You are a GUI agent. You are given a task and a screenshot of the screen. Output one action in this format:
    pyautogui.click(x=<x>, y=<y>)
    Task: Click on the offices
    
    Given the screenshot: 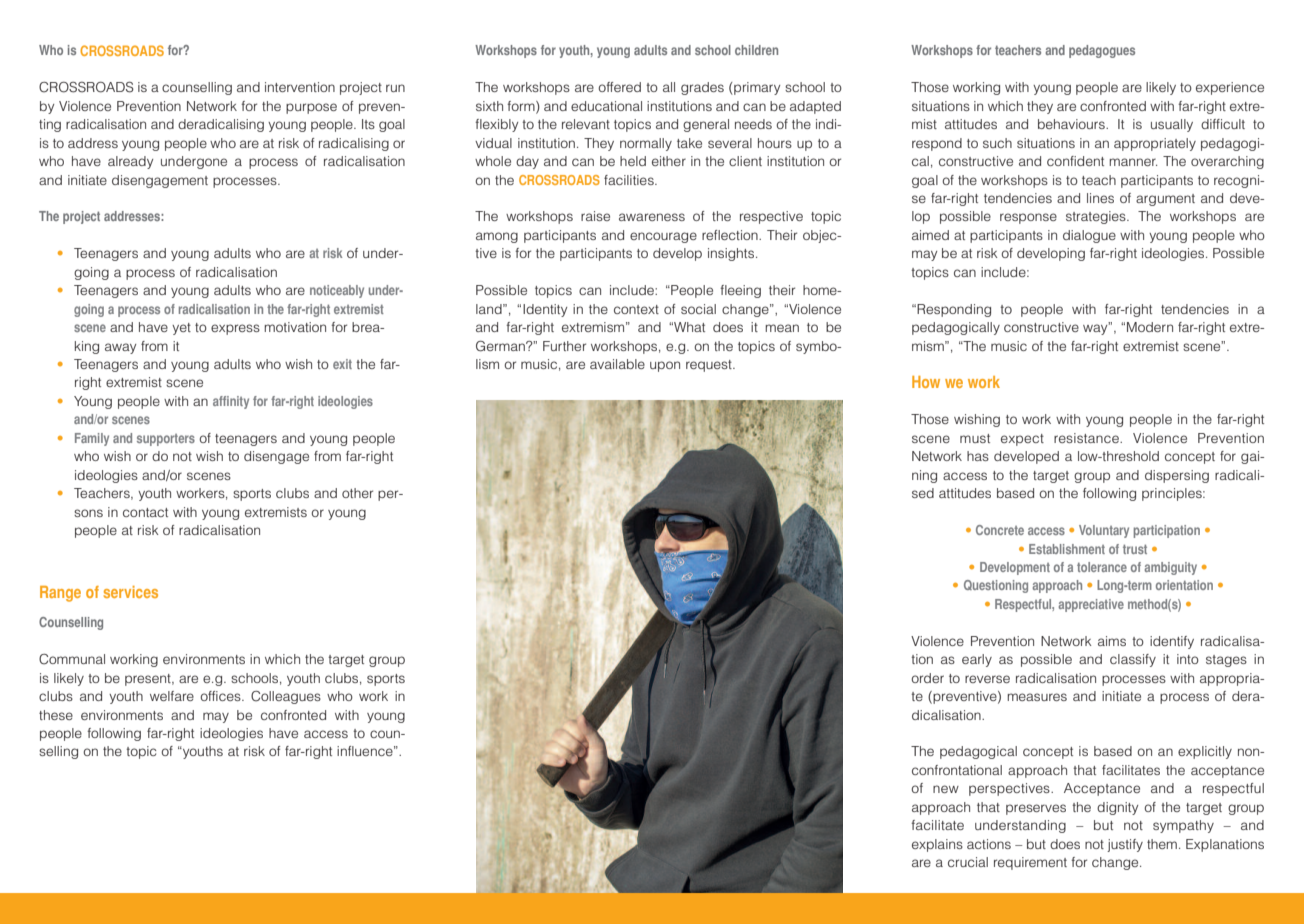 What is the action you would take?
    pyautogui.click(x=221, y=696)
